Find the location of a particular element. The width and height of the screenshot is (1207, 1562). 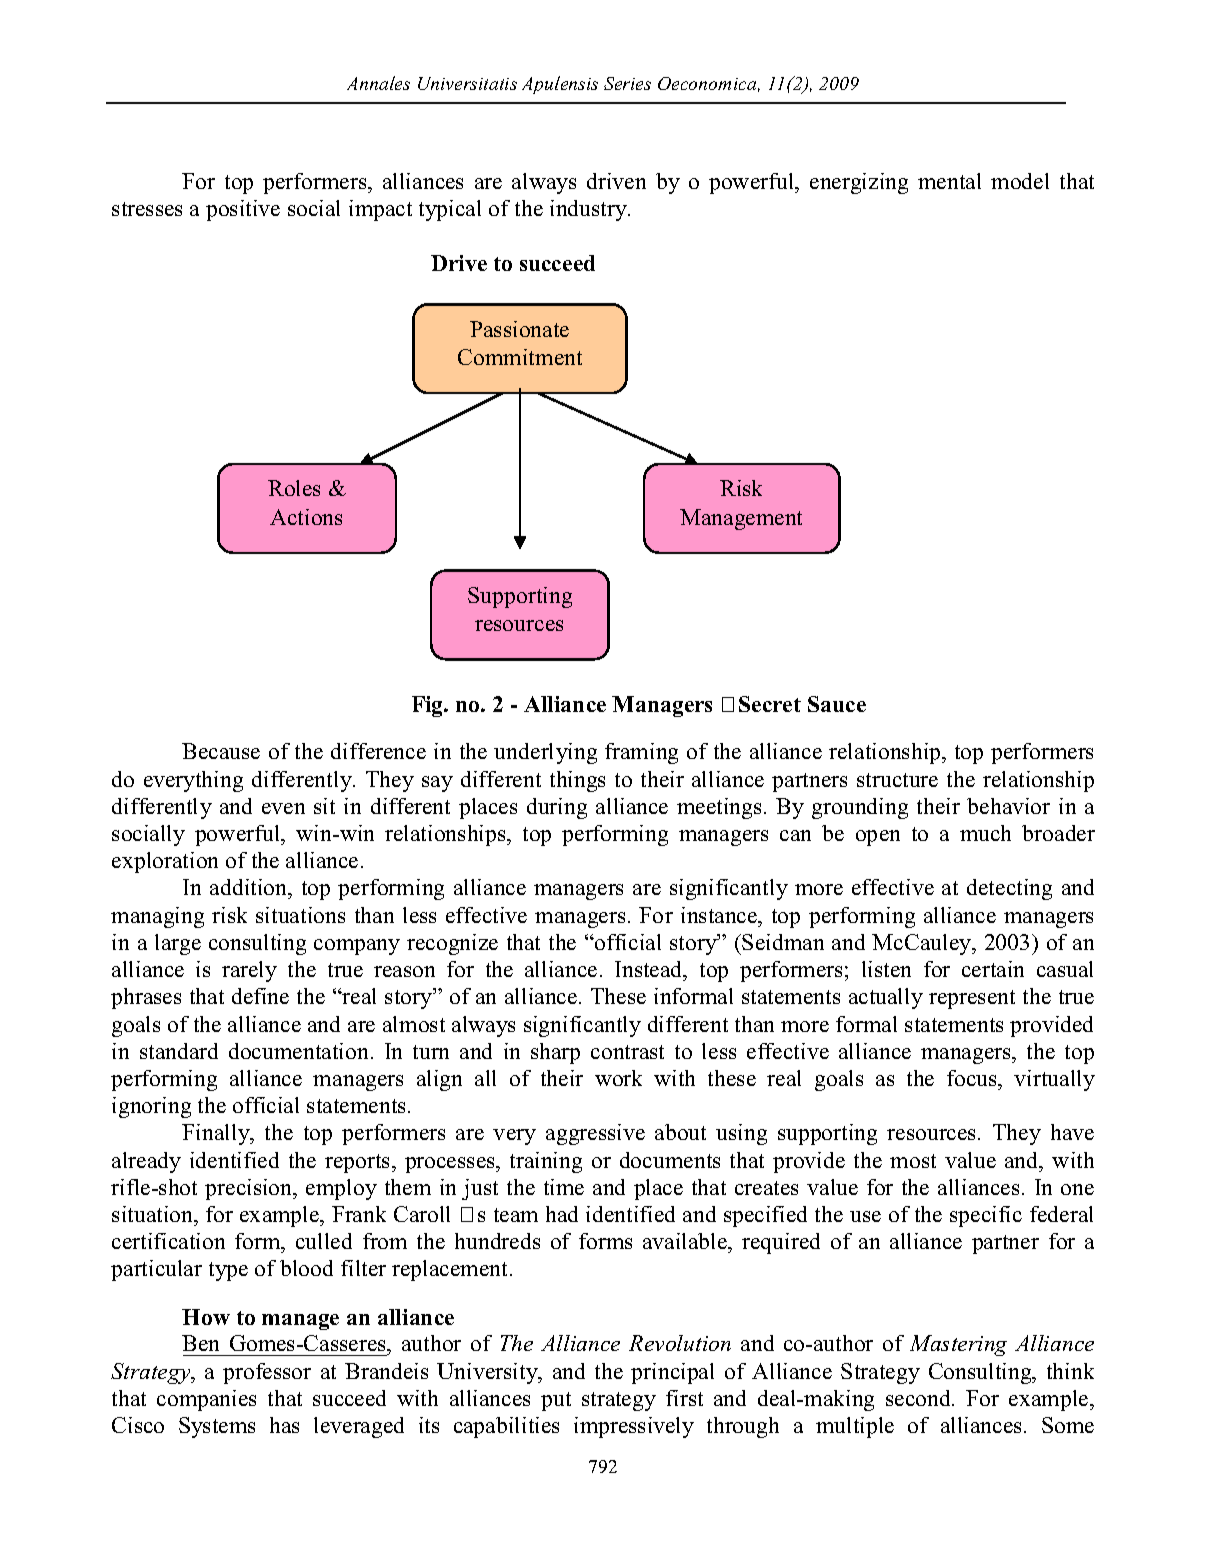

Commitment is located at coordinates (520, 357).
